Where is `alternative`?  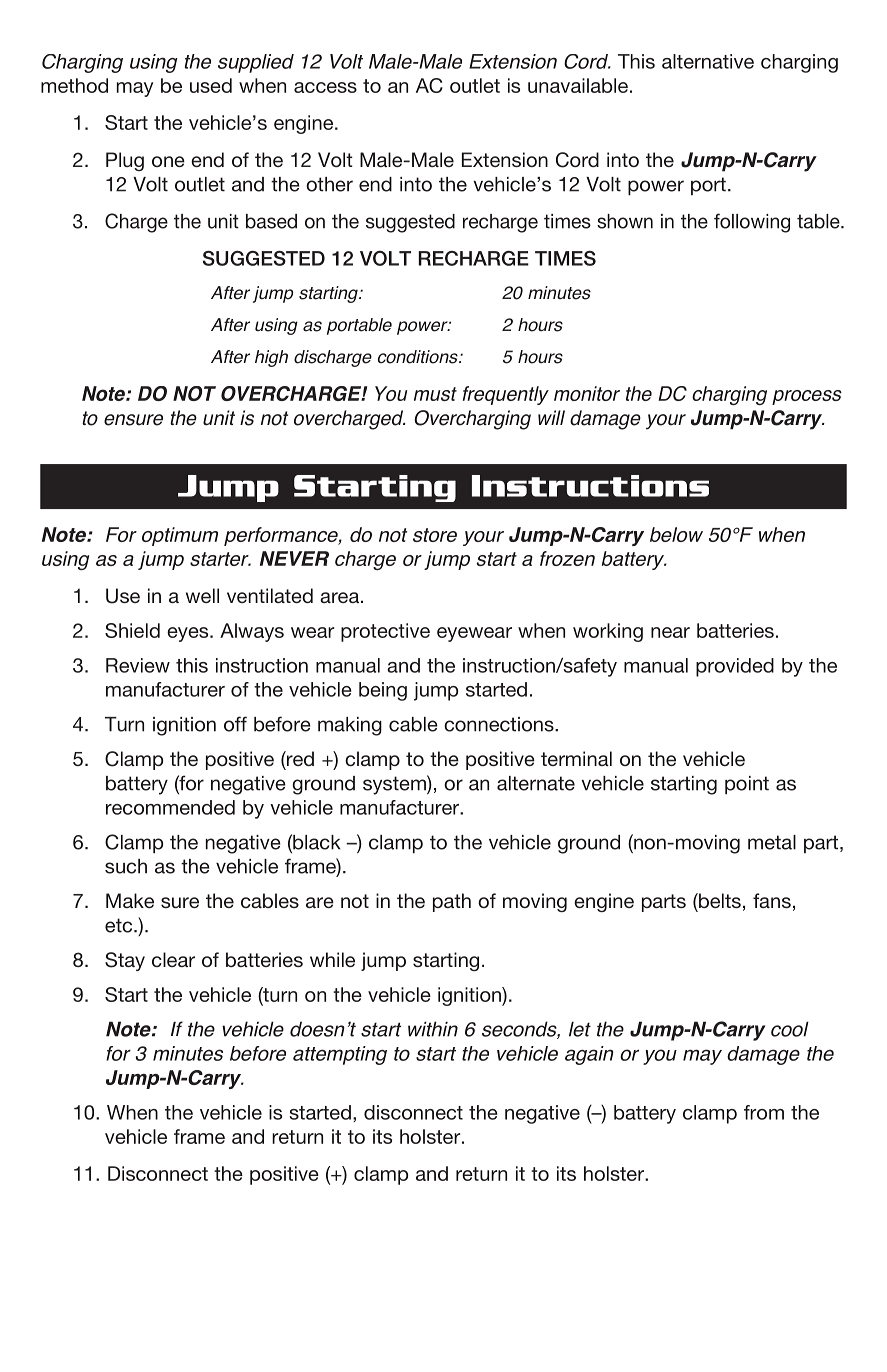 alternative is located at coordinates (708, 61).
